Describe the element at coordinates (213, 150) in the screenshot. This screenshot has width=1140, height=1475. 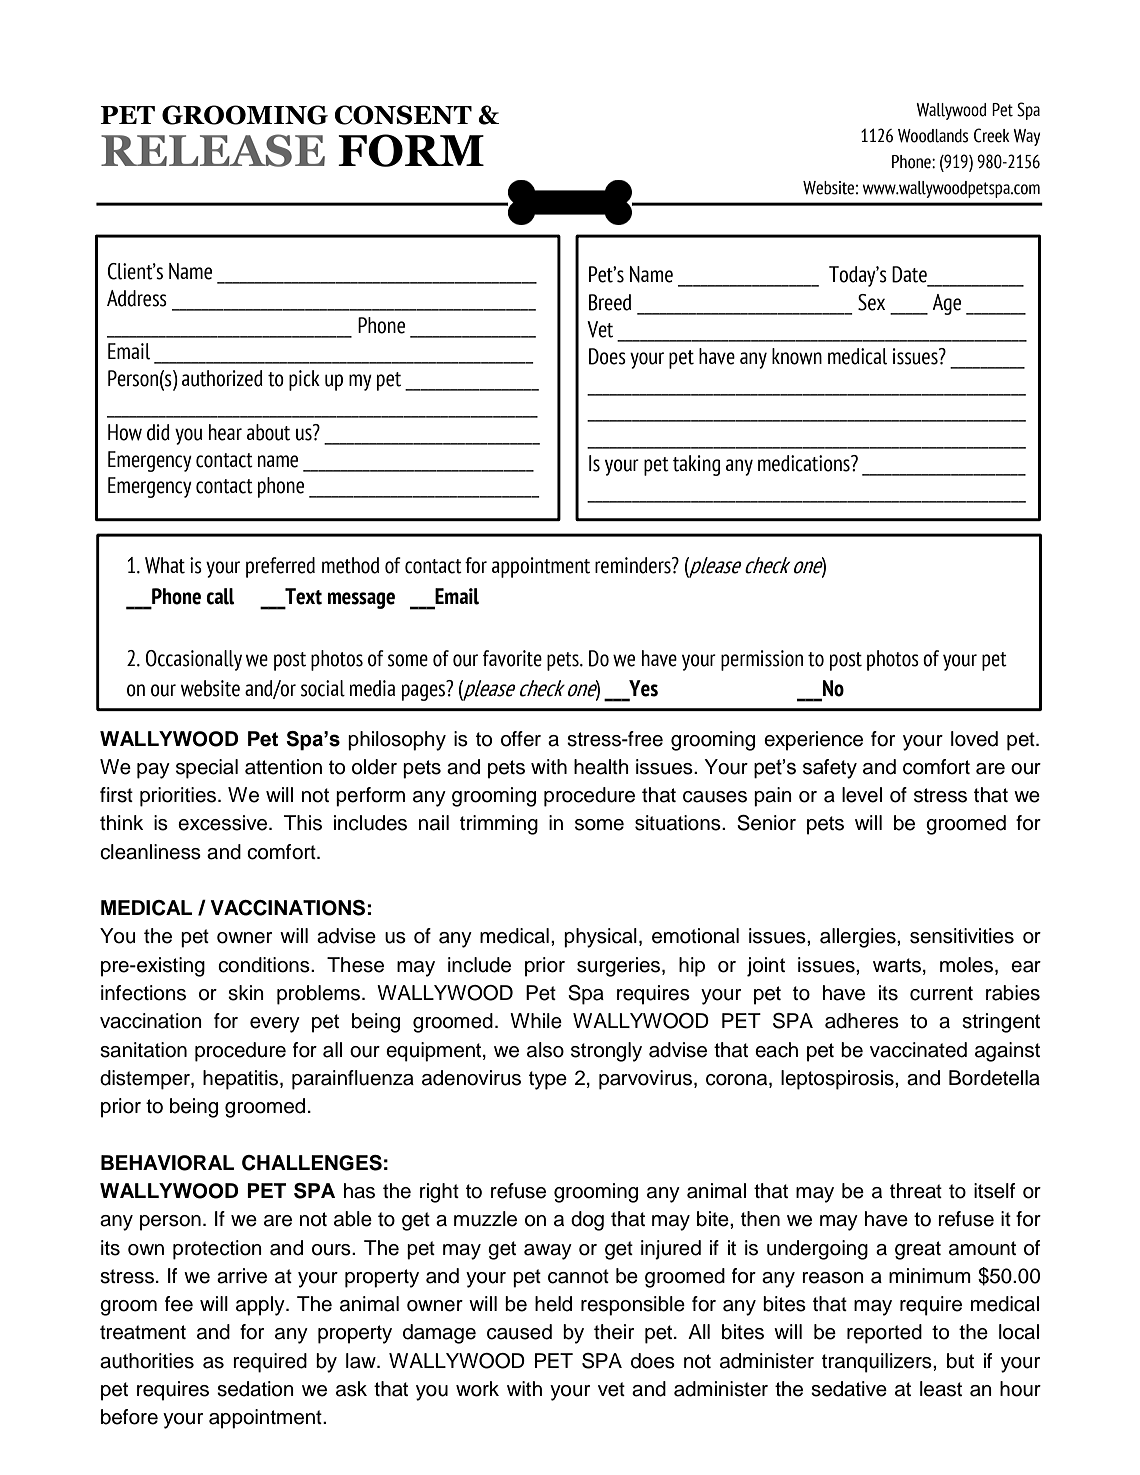
I see `RELEASE` at that location.
